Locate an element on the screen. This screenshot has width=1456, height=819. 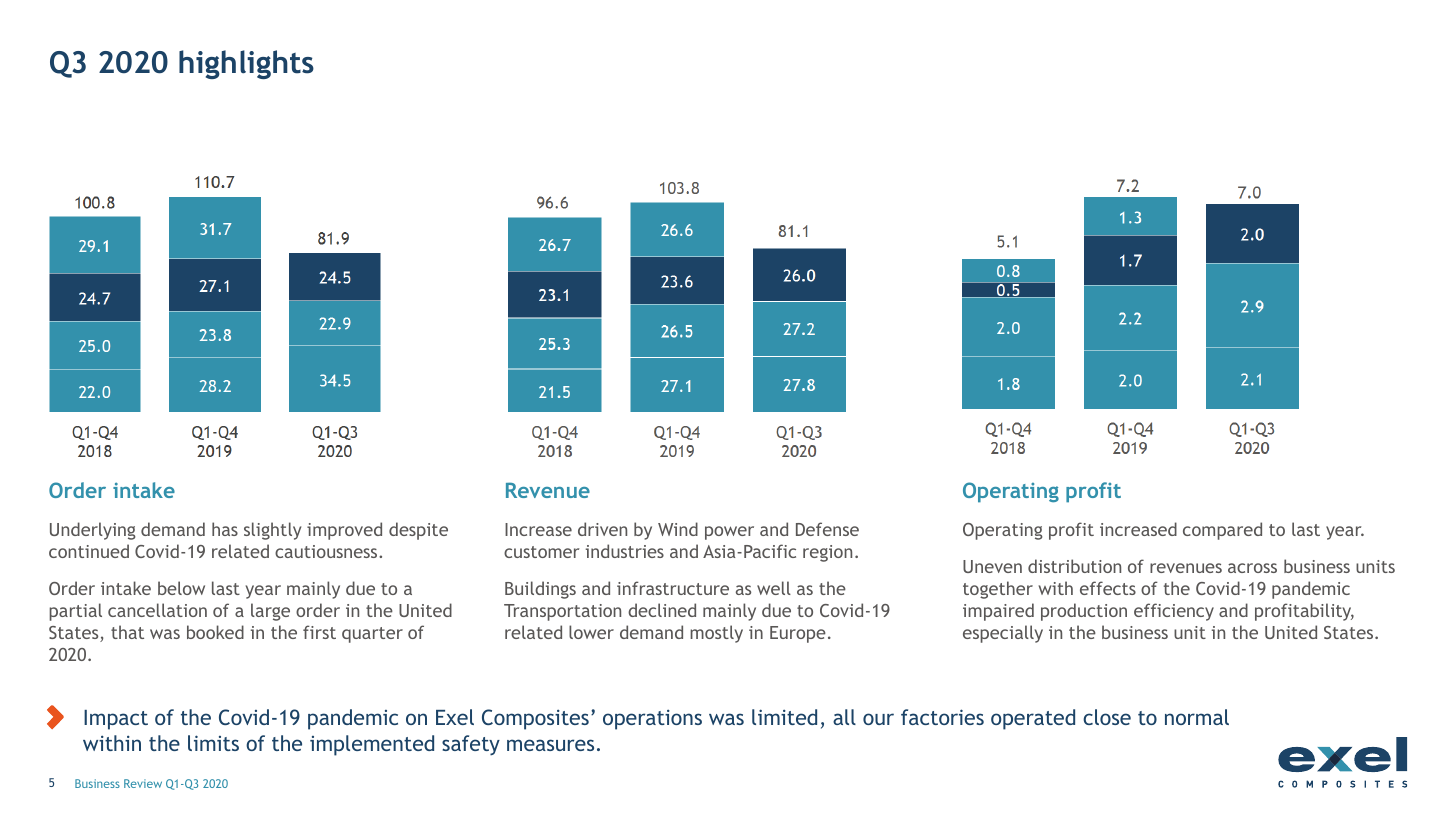
highlights is located at coordinates (246, 64).
